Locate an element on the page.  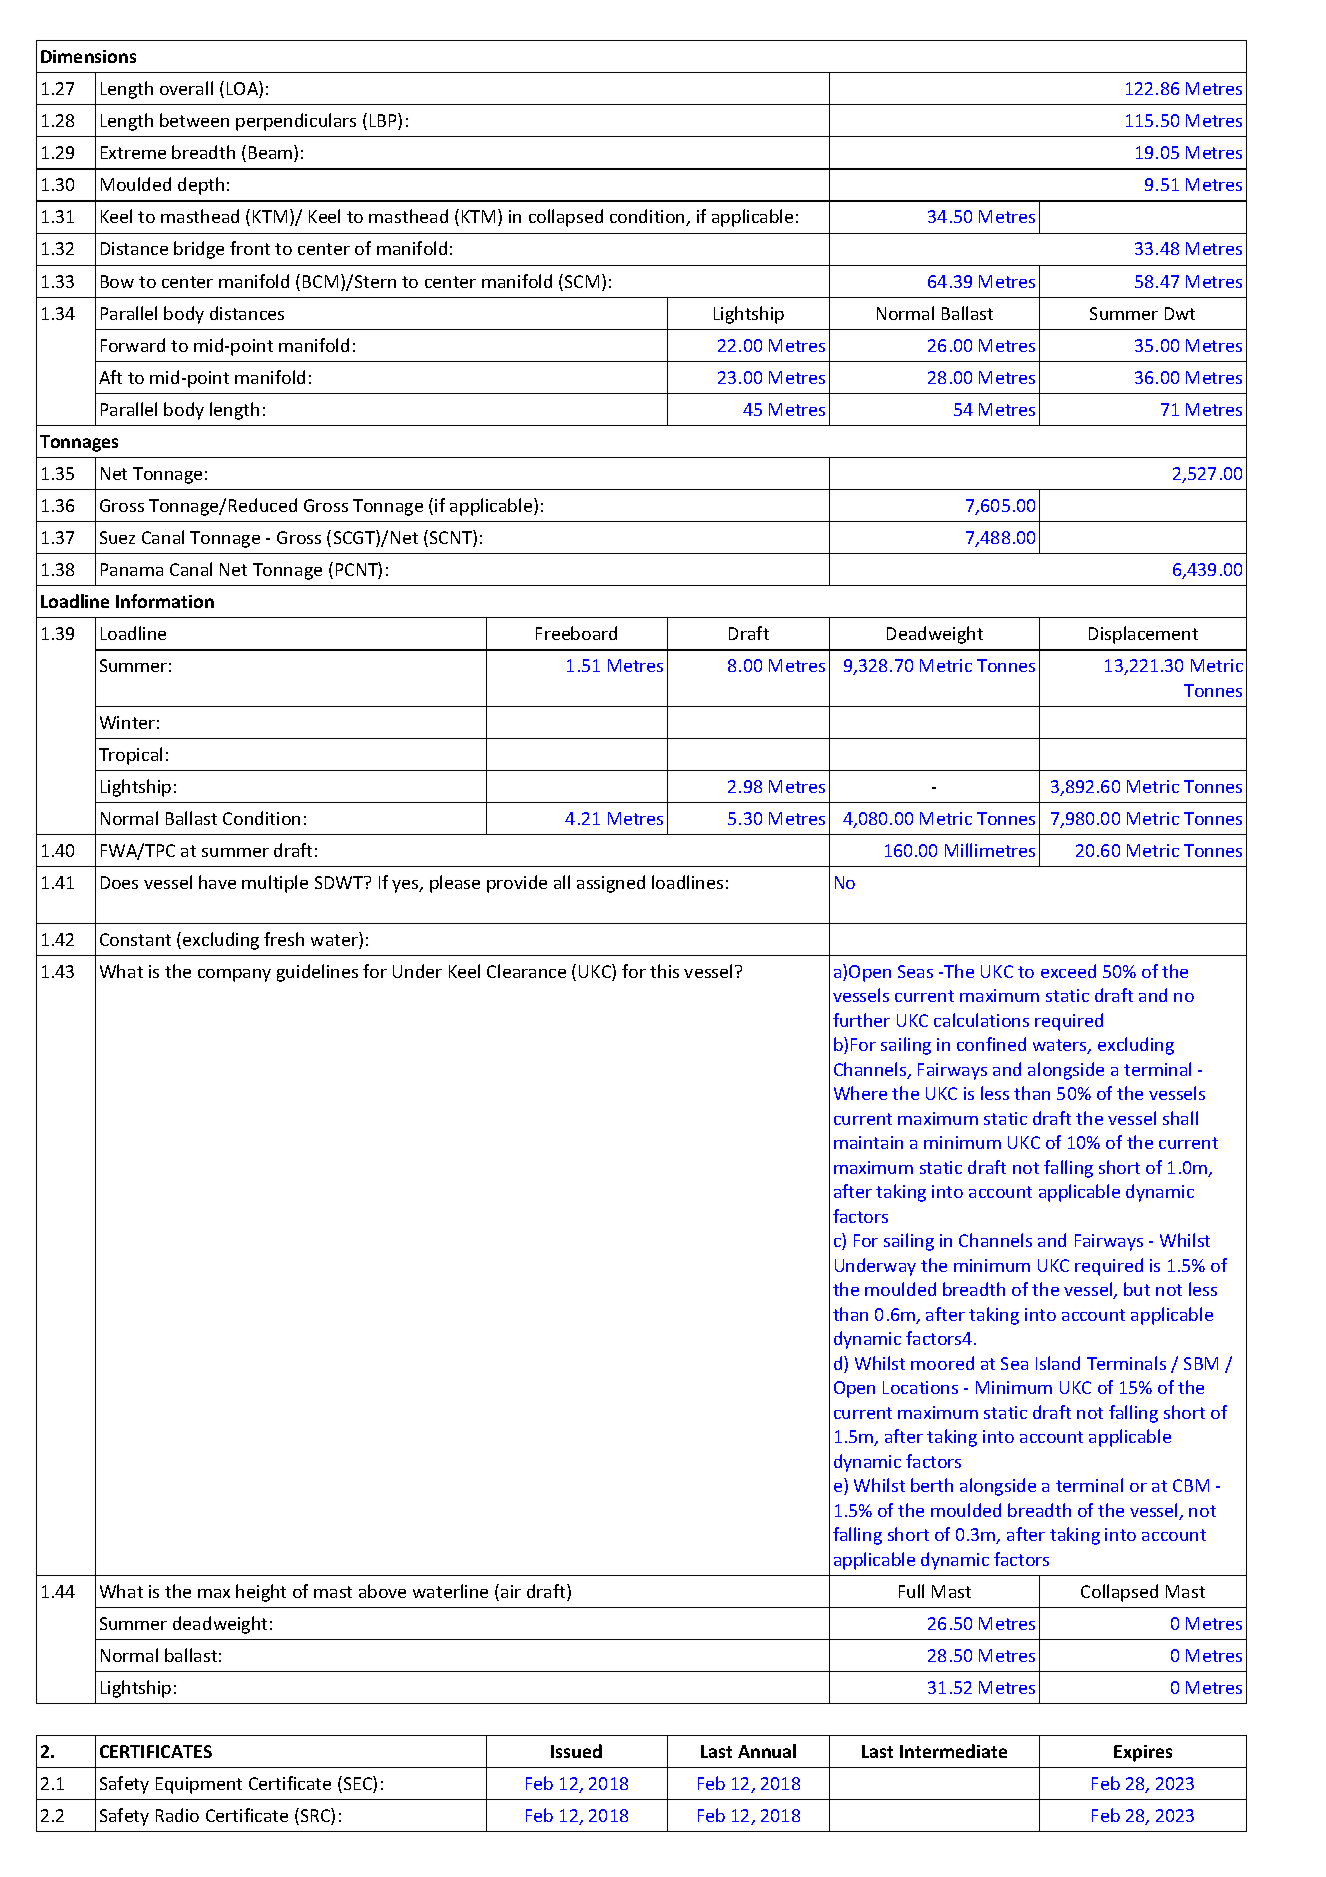
height is located at coordinates (261, 1593).
